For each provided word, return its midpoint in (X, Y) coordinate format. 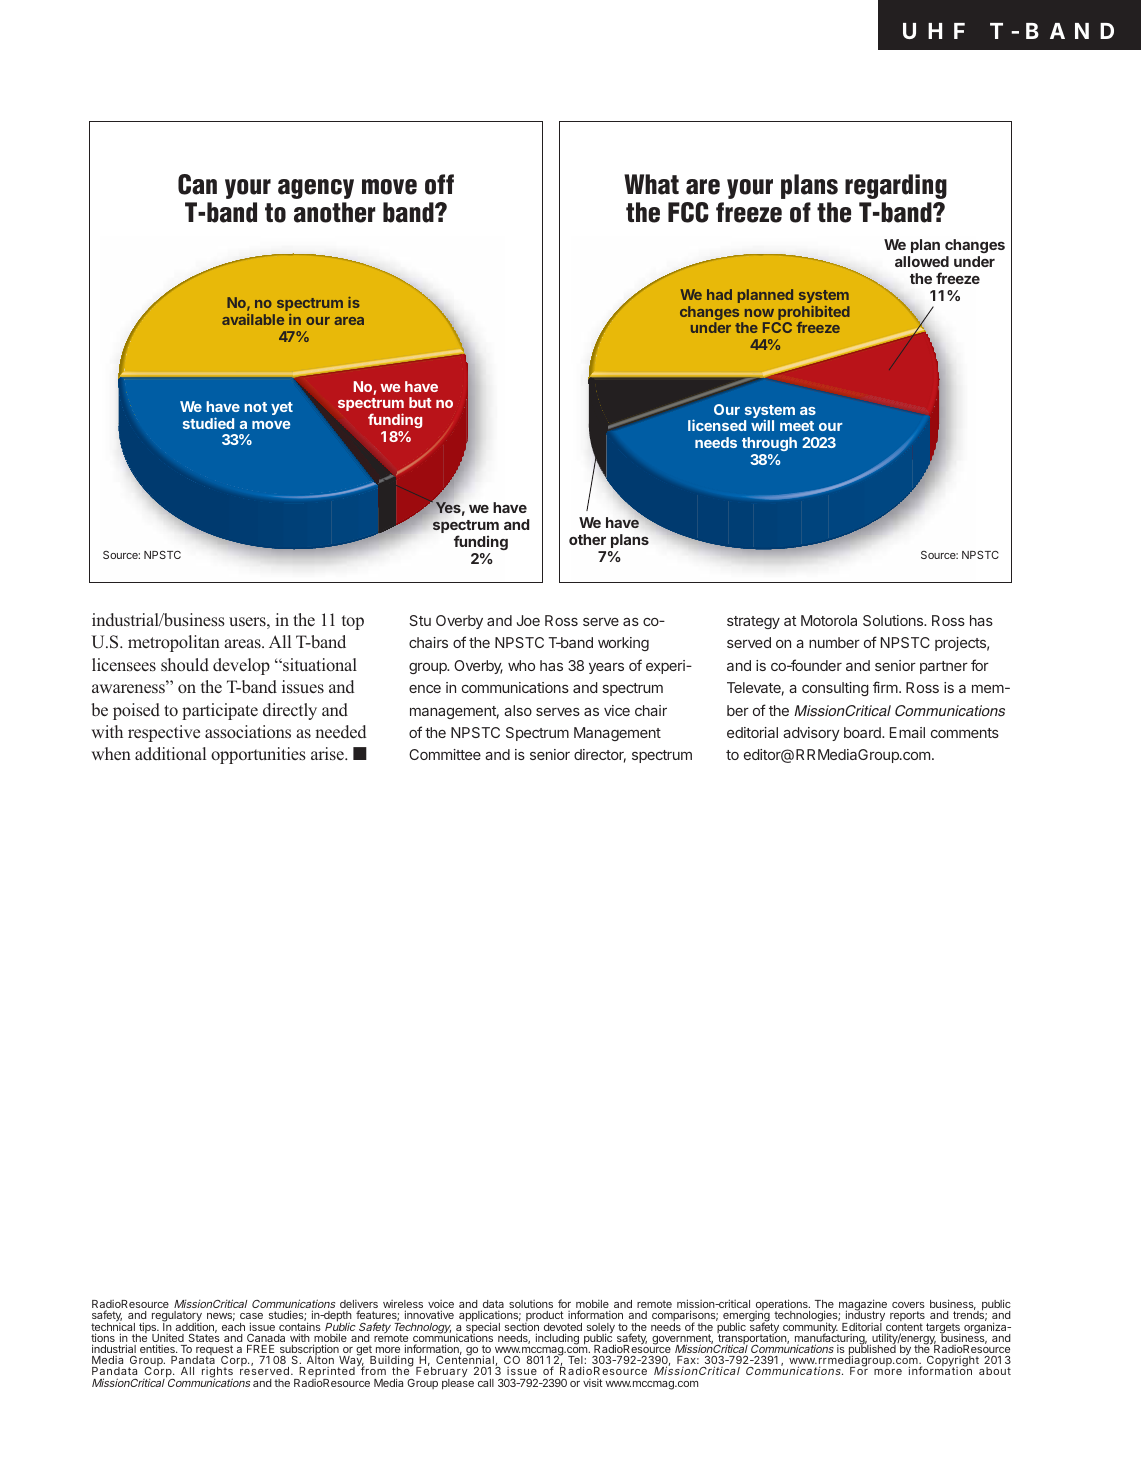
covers (908, 1305)
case (251, 1318)
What (651, 184)
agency (316, 189)
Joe (528, 620)
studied (208, 423)
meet (797, 426)
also (518, 710)
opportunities (258, 755)
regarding (896, 186)
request (214, 1351)
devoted (563, 1328)
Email (907, 732)
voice (441, 1305)
